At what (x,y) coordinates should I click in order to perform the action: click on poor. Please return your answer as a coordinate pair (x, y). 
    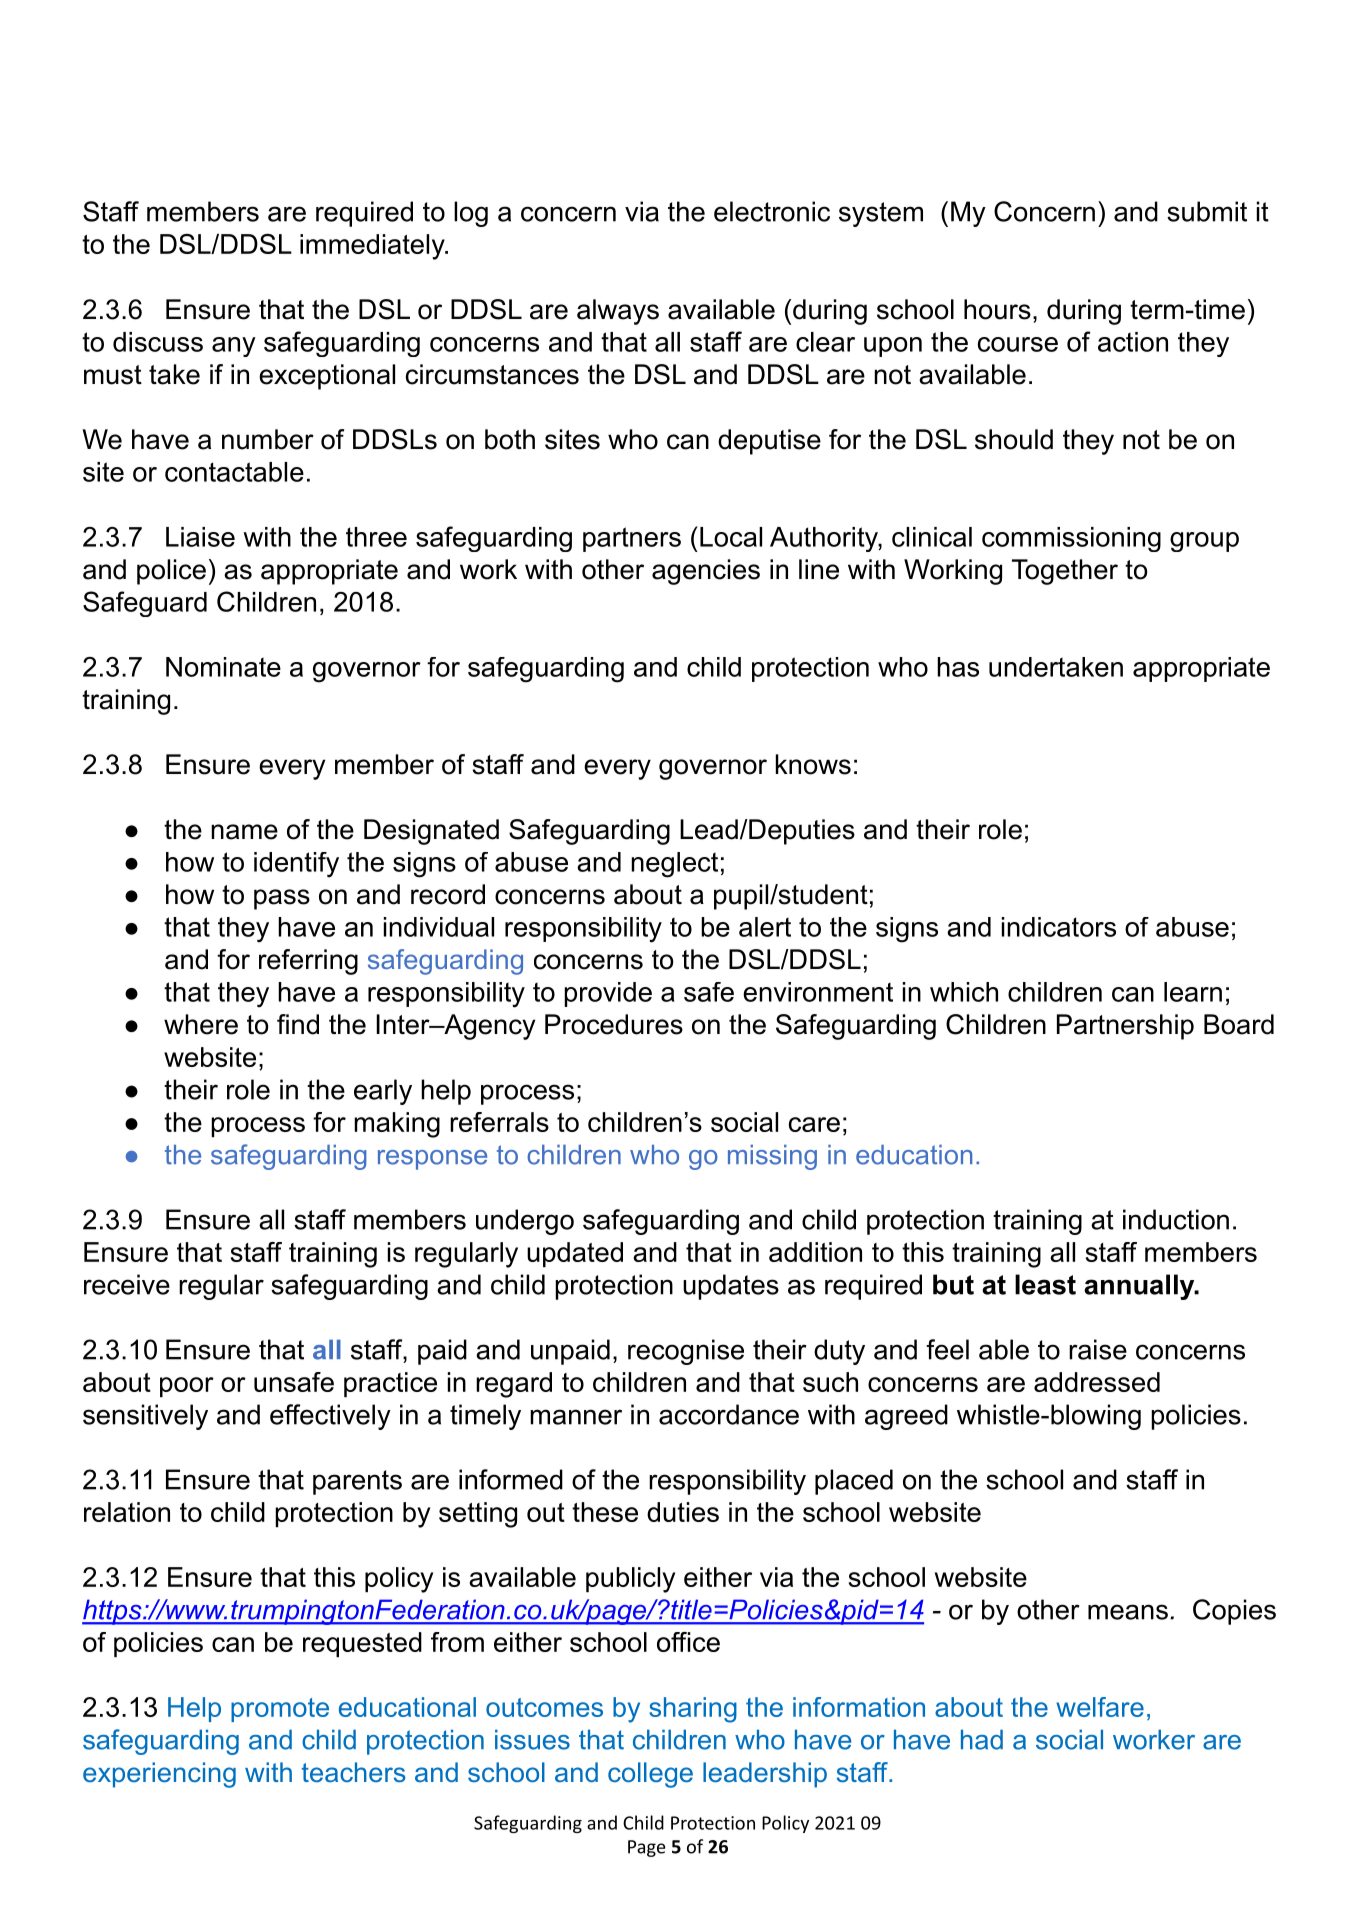
    Looking at the image, I should click on (187, 1387).
